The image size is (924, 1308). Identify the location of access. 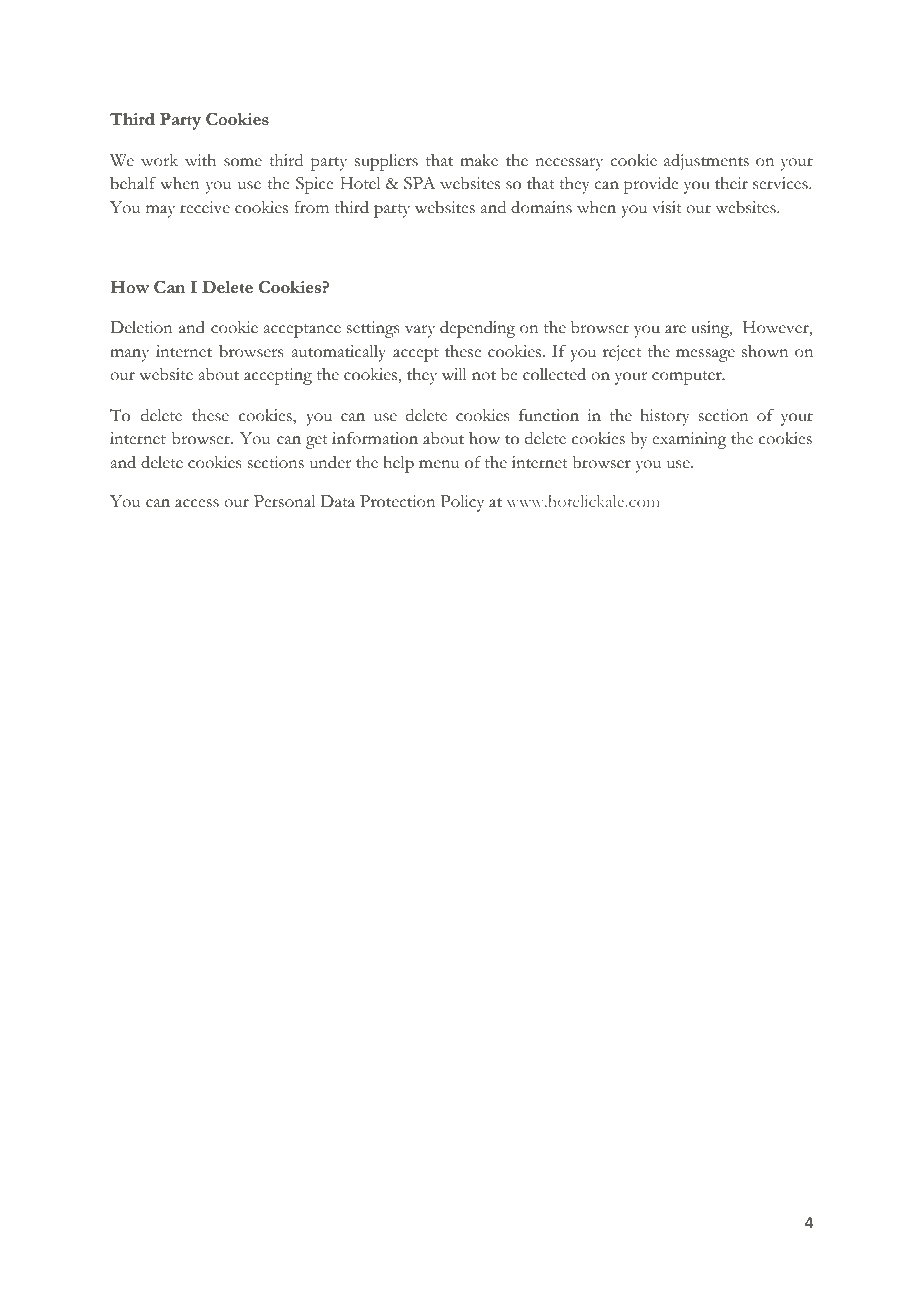
(197, 503).
